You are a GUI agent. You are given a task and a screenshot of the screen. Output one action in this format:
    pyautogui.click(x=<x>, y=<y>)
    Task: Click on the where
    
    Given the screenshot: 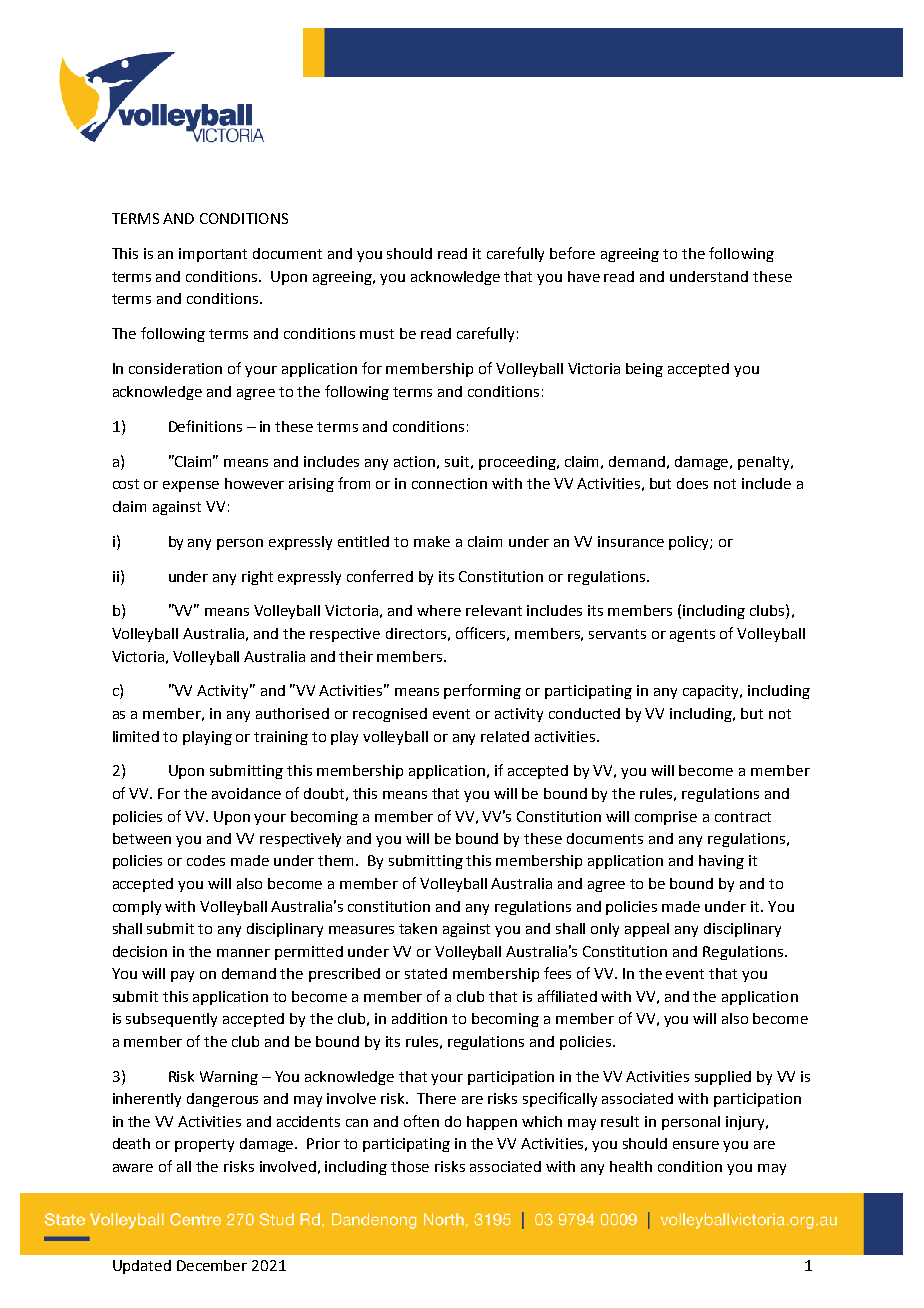 What is the action you would take?
    pyautogui.click(x=439, y=610)
